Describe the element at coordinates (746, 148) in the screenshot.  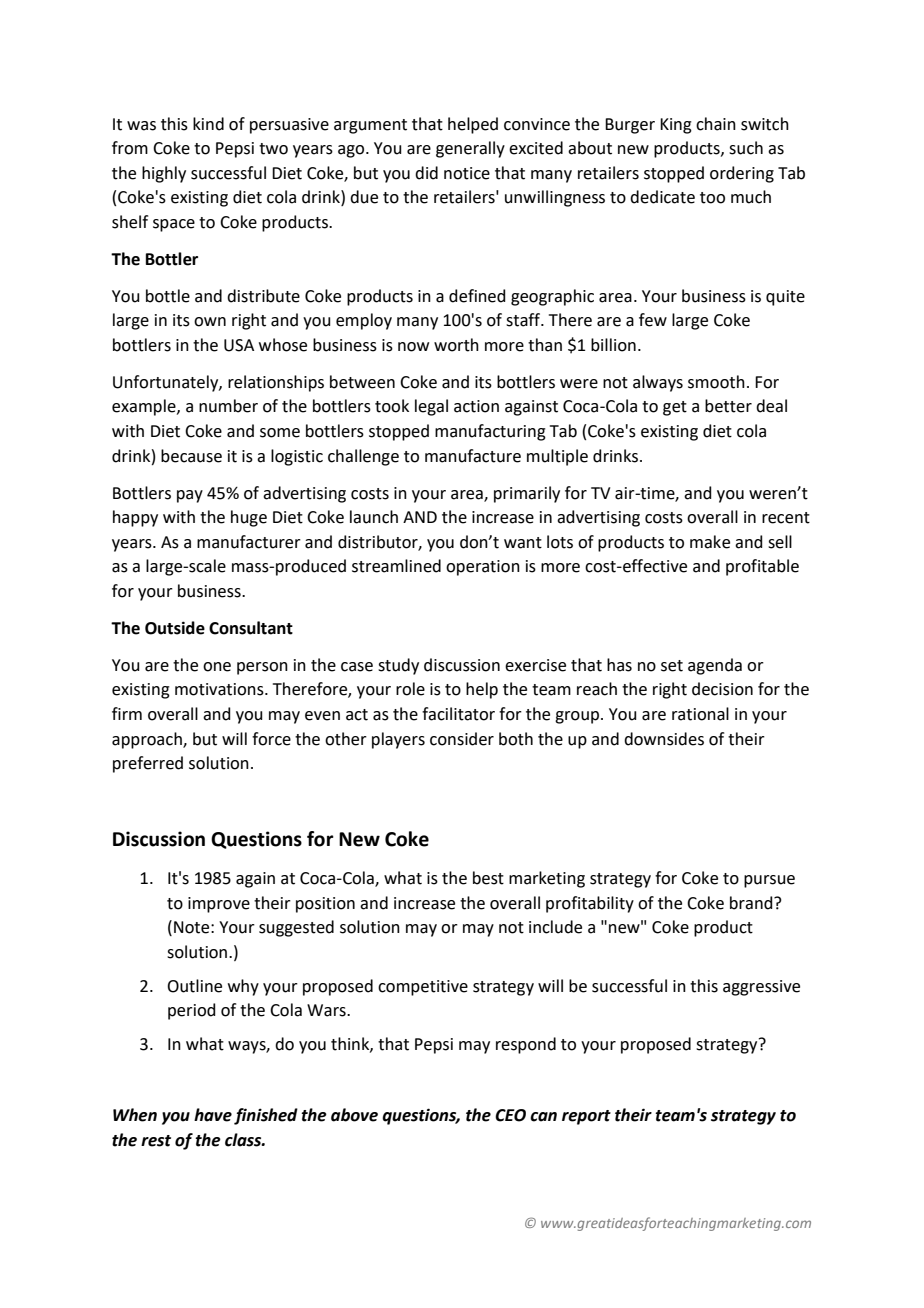
I see `such` at that location.
